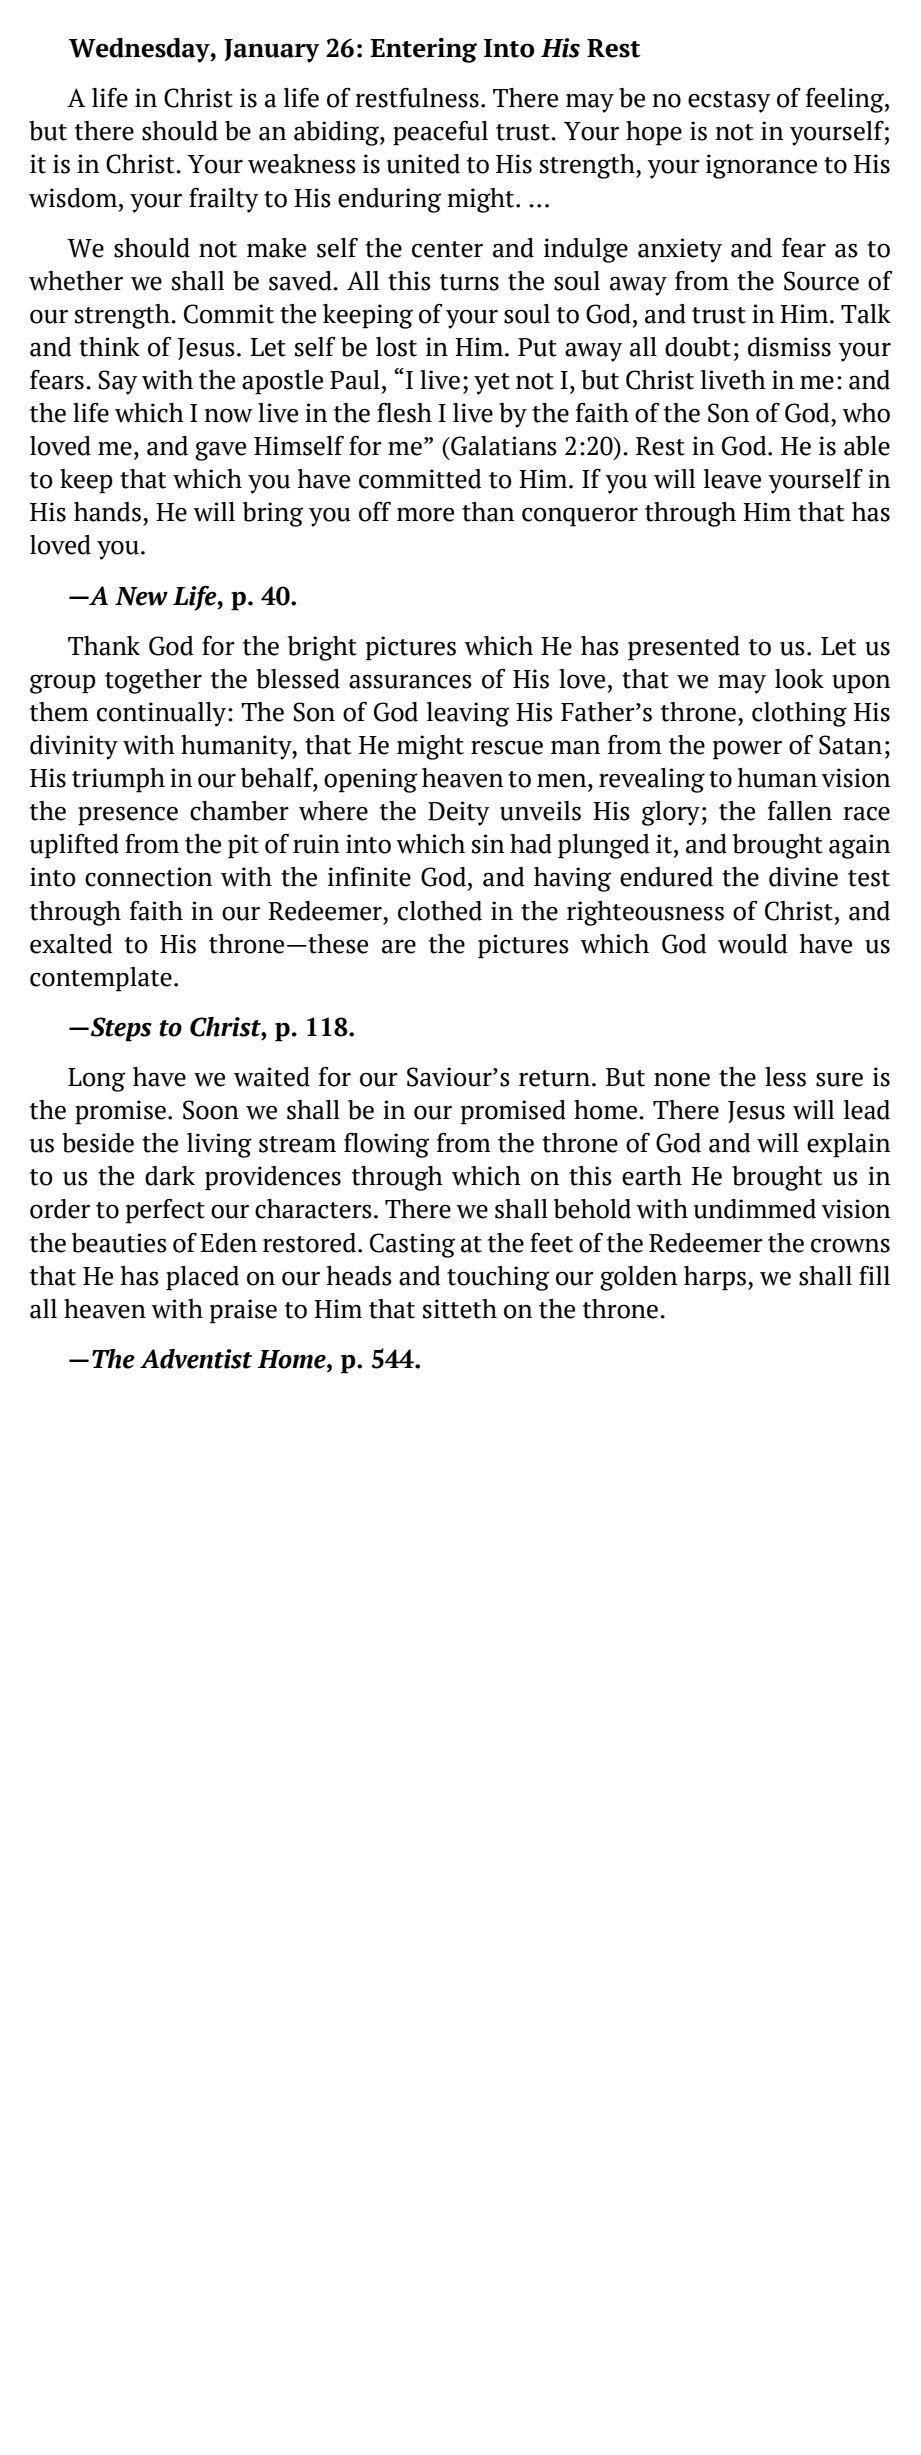 Image resolution: width=921 pixels, height=2455 pixels. What do you see at coordinates (753, 944) in the screenshot?
I see `would` at bounding box center [753, 944].
